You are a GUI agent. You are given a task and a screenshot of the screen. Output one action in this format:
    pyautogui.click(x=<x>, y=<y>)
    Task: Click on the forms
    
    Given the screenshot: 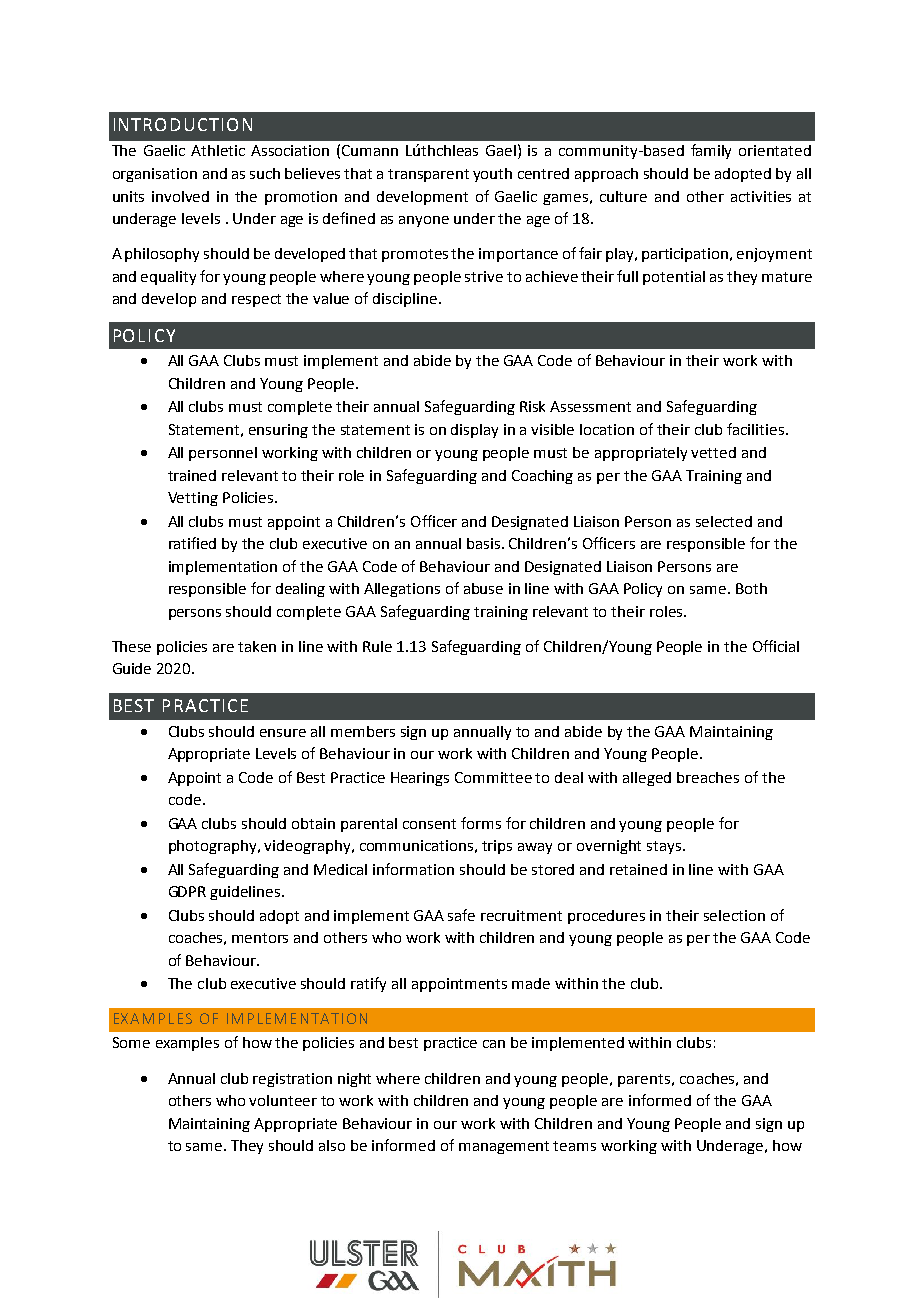 What is the action you would take?
    pyautogui.click(x=481, y=823)
